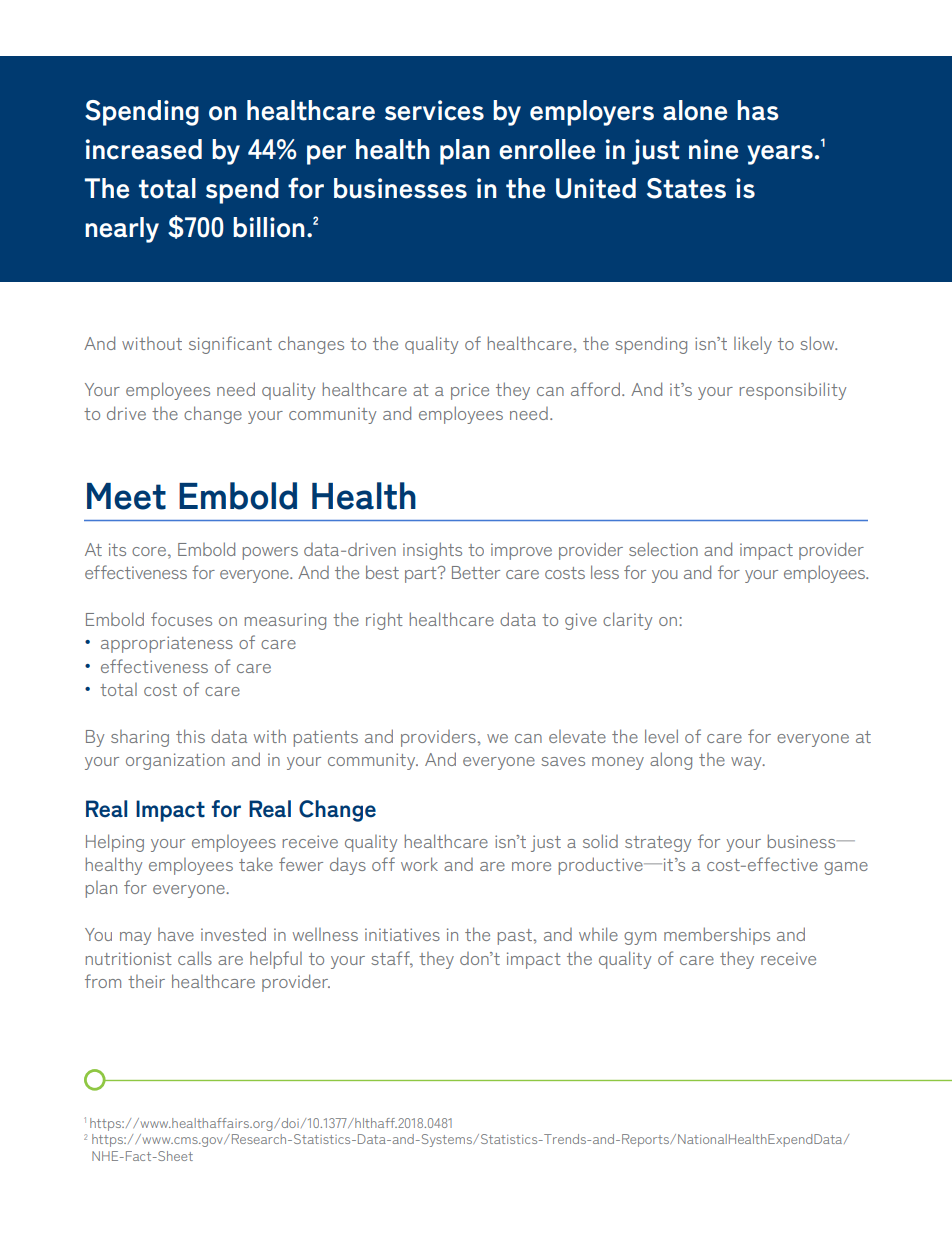  What do you see at coordinates (758, 110) in the screenshot?
I see `has` at bounding box center [758, 110].
